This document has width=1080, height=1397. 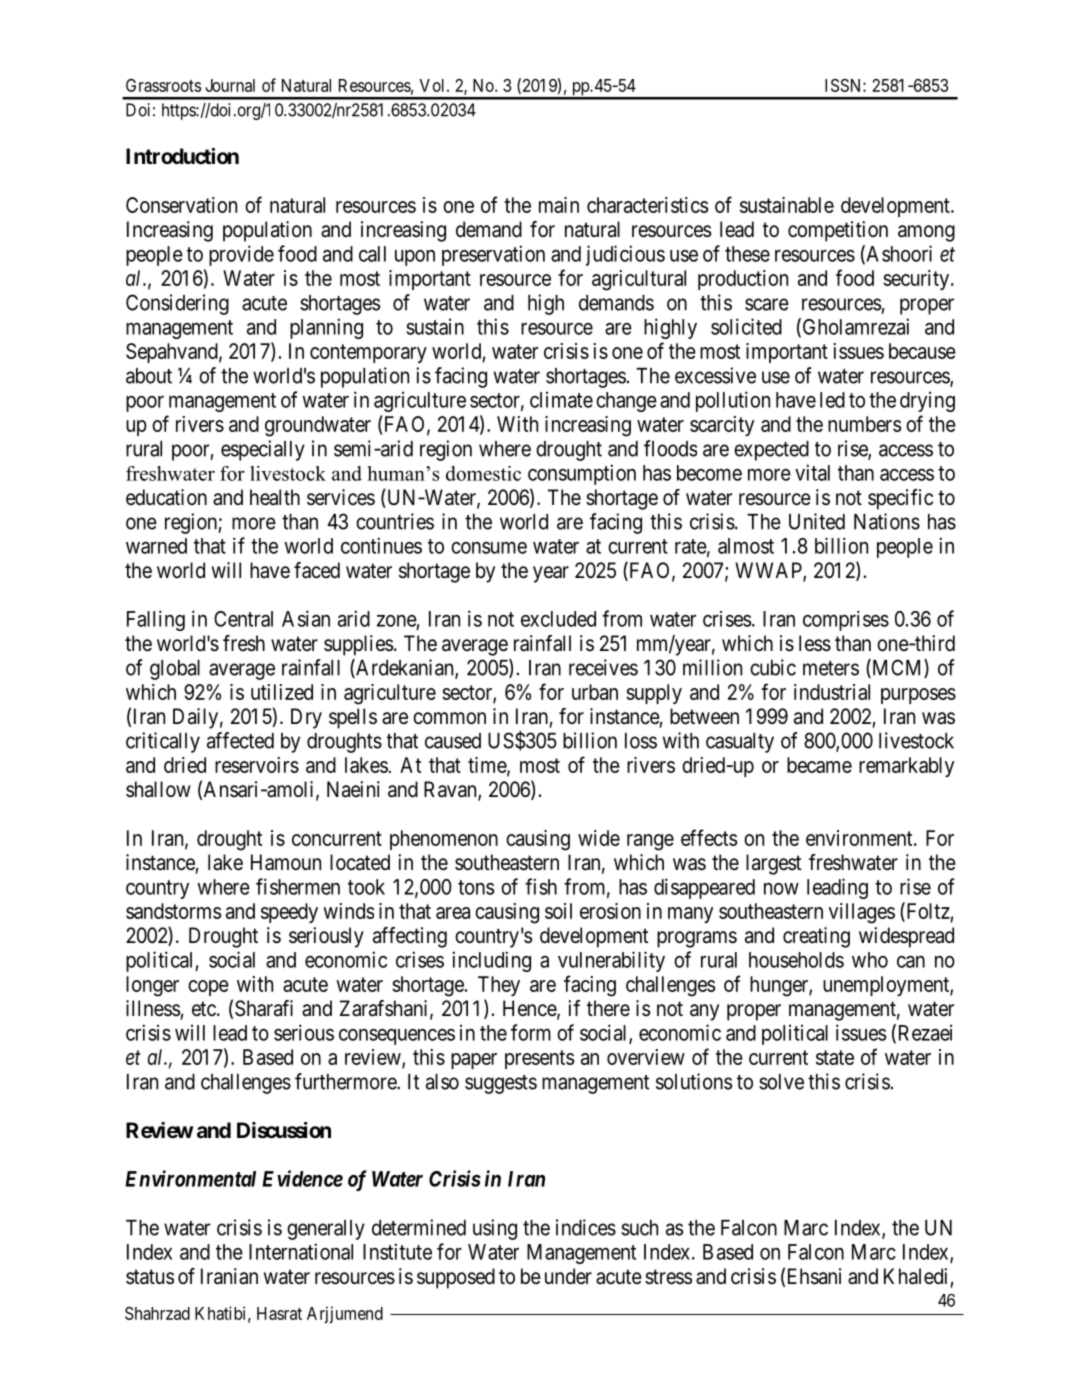 What do you see at coordinates (586, 1227) in the document?
I see `indices` at bounding box center [586, 1227].
